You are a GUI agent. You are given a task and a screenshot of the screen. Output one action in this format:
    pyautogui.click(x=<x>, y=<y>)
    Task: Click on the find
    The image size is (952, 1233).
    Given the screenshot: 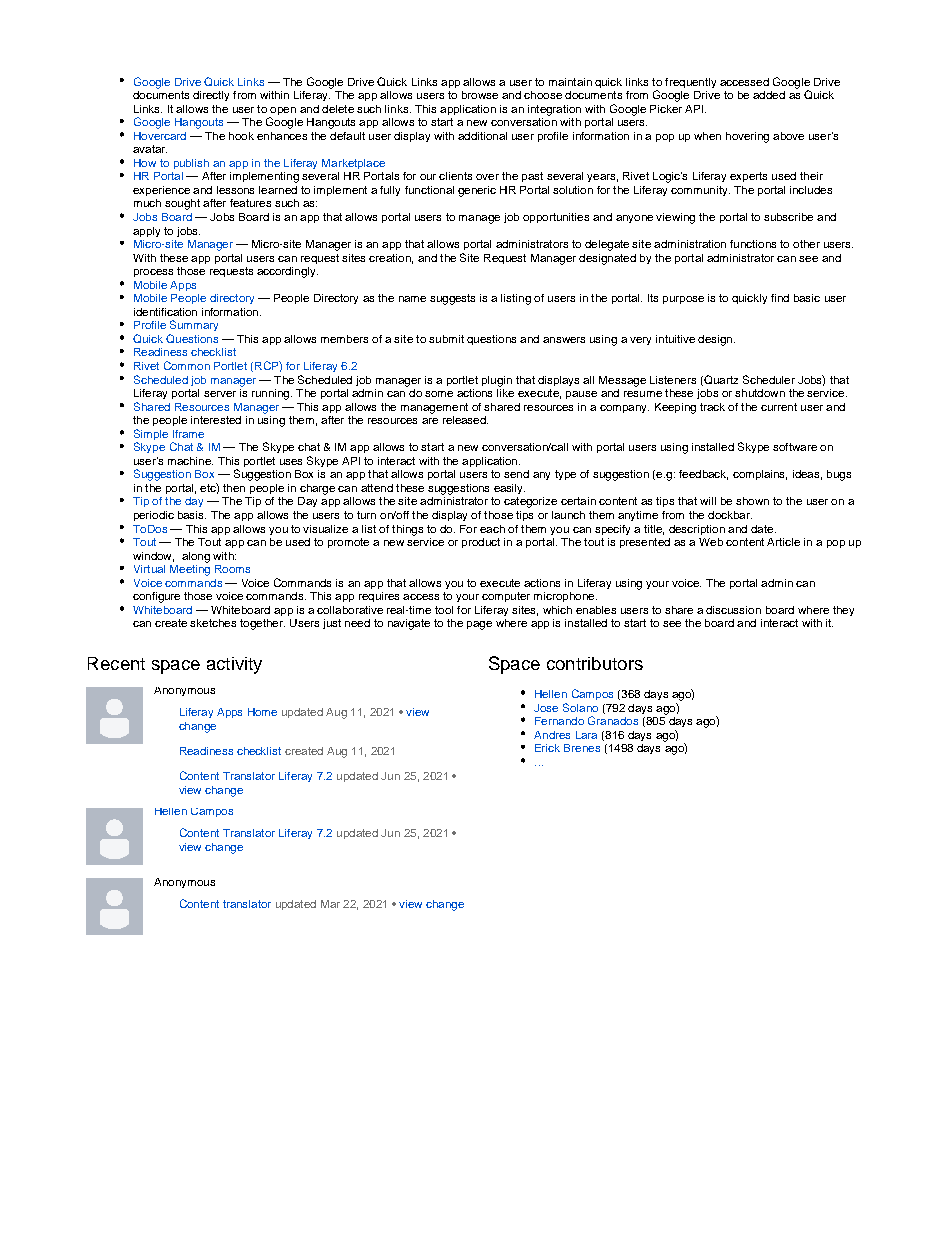 What is the action you would take?
    pyautogui.click(x=780, y=298)
